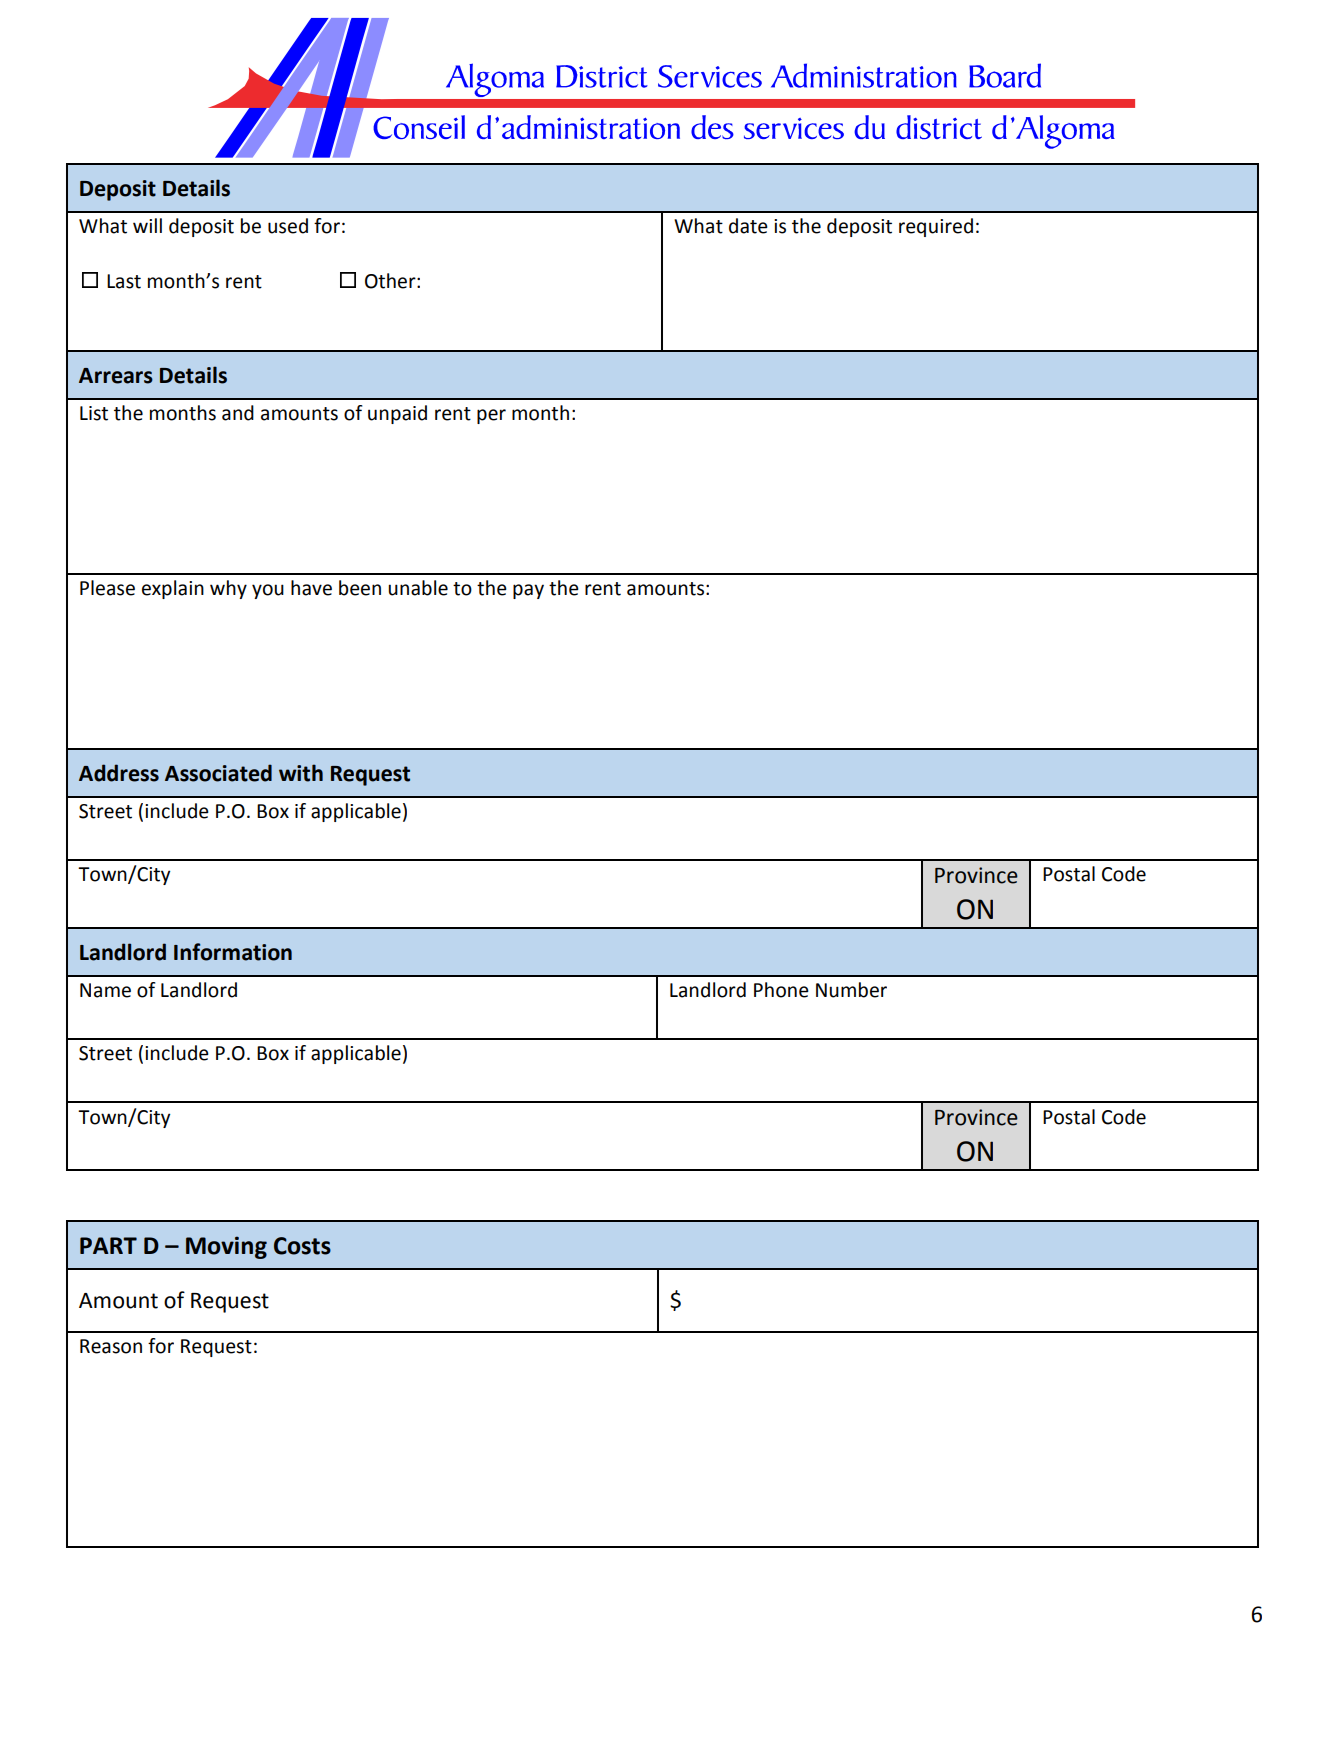  Describe the element at coordinates (226, 1247) in the screenshot. I see `Moving` at that location.
